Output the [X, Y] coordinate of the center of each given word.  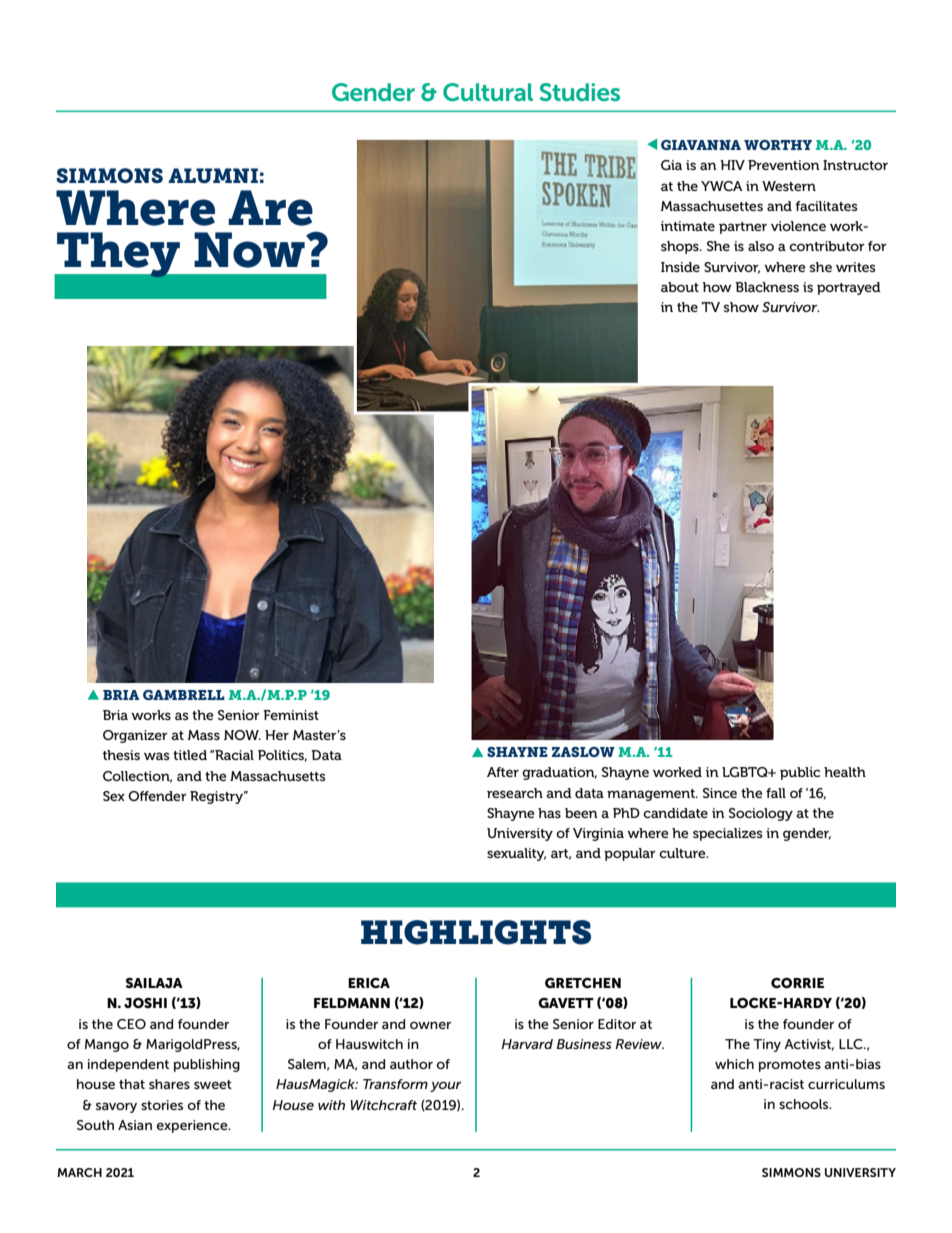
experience [193, 1126]
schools [805, 1104]
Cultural [488, 92]
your [446, 1086]
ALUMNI [213, 175]
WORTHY [778, 145]
